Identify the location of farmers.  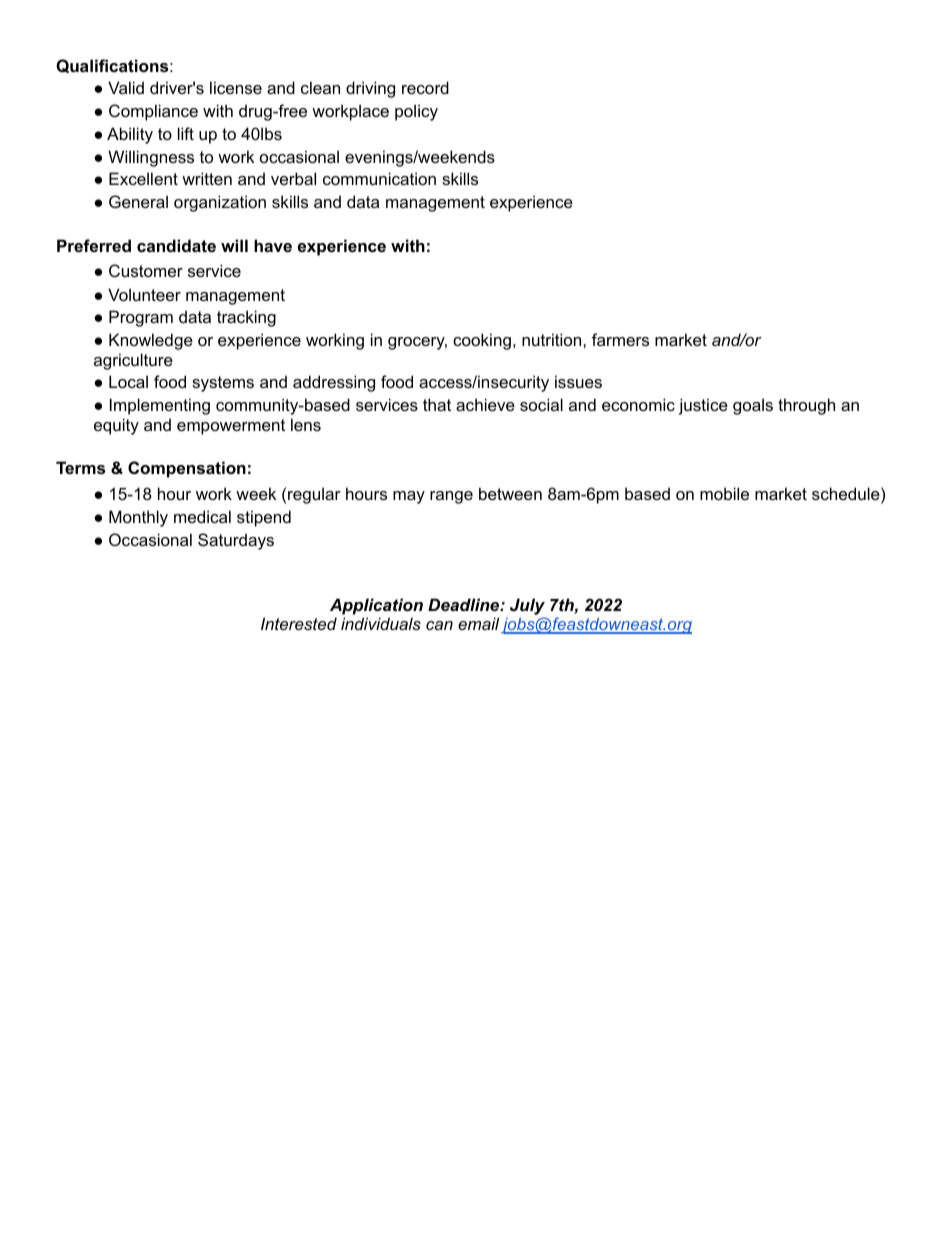
(620, 339).
